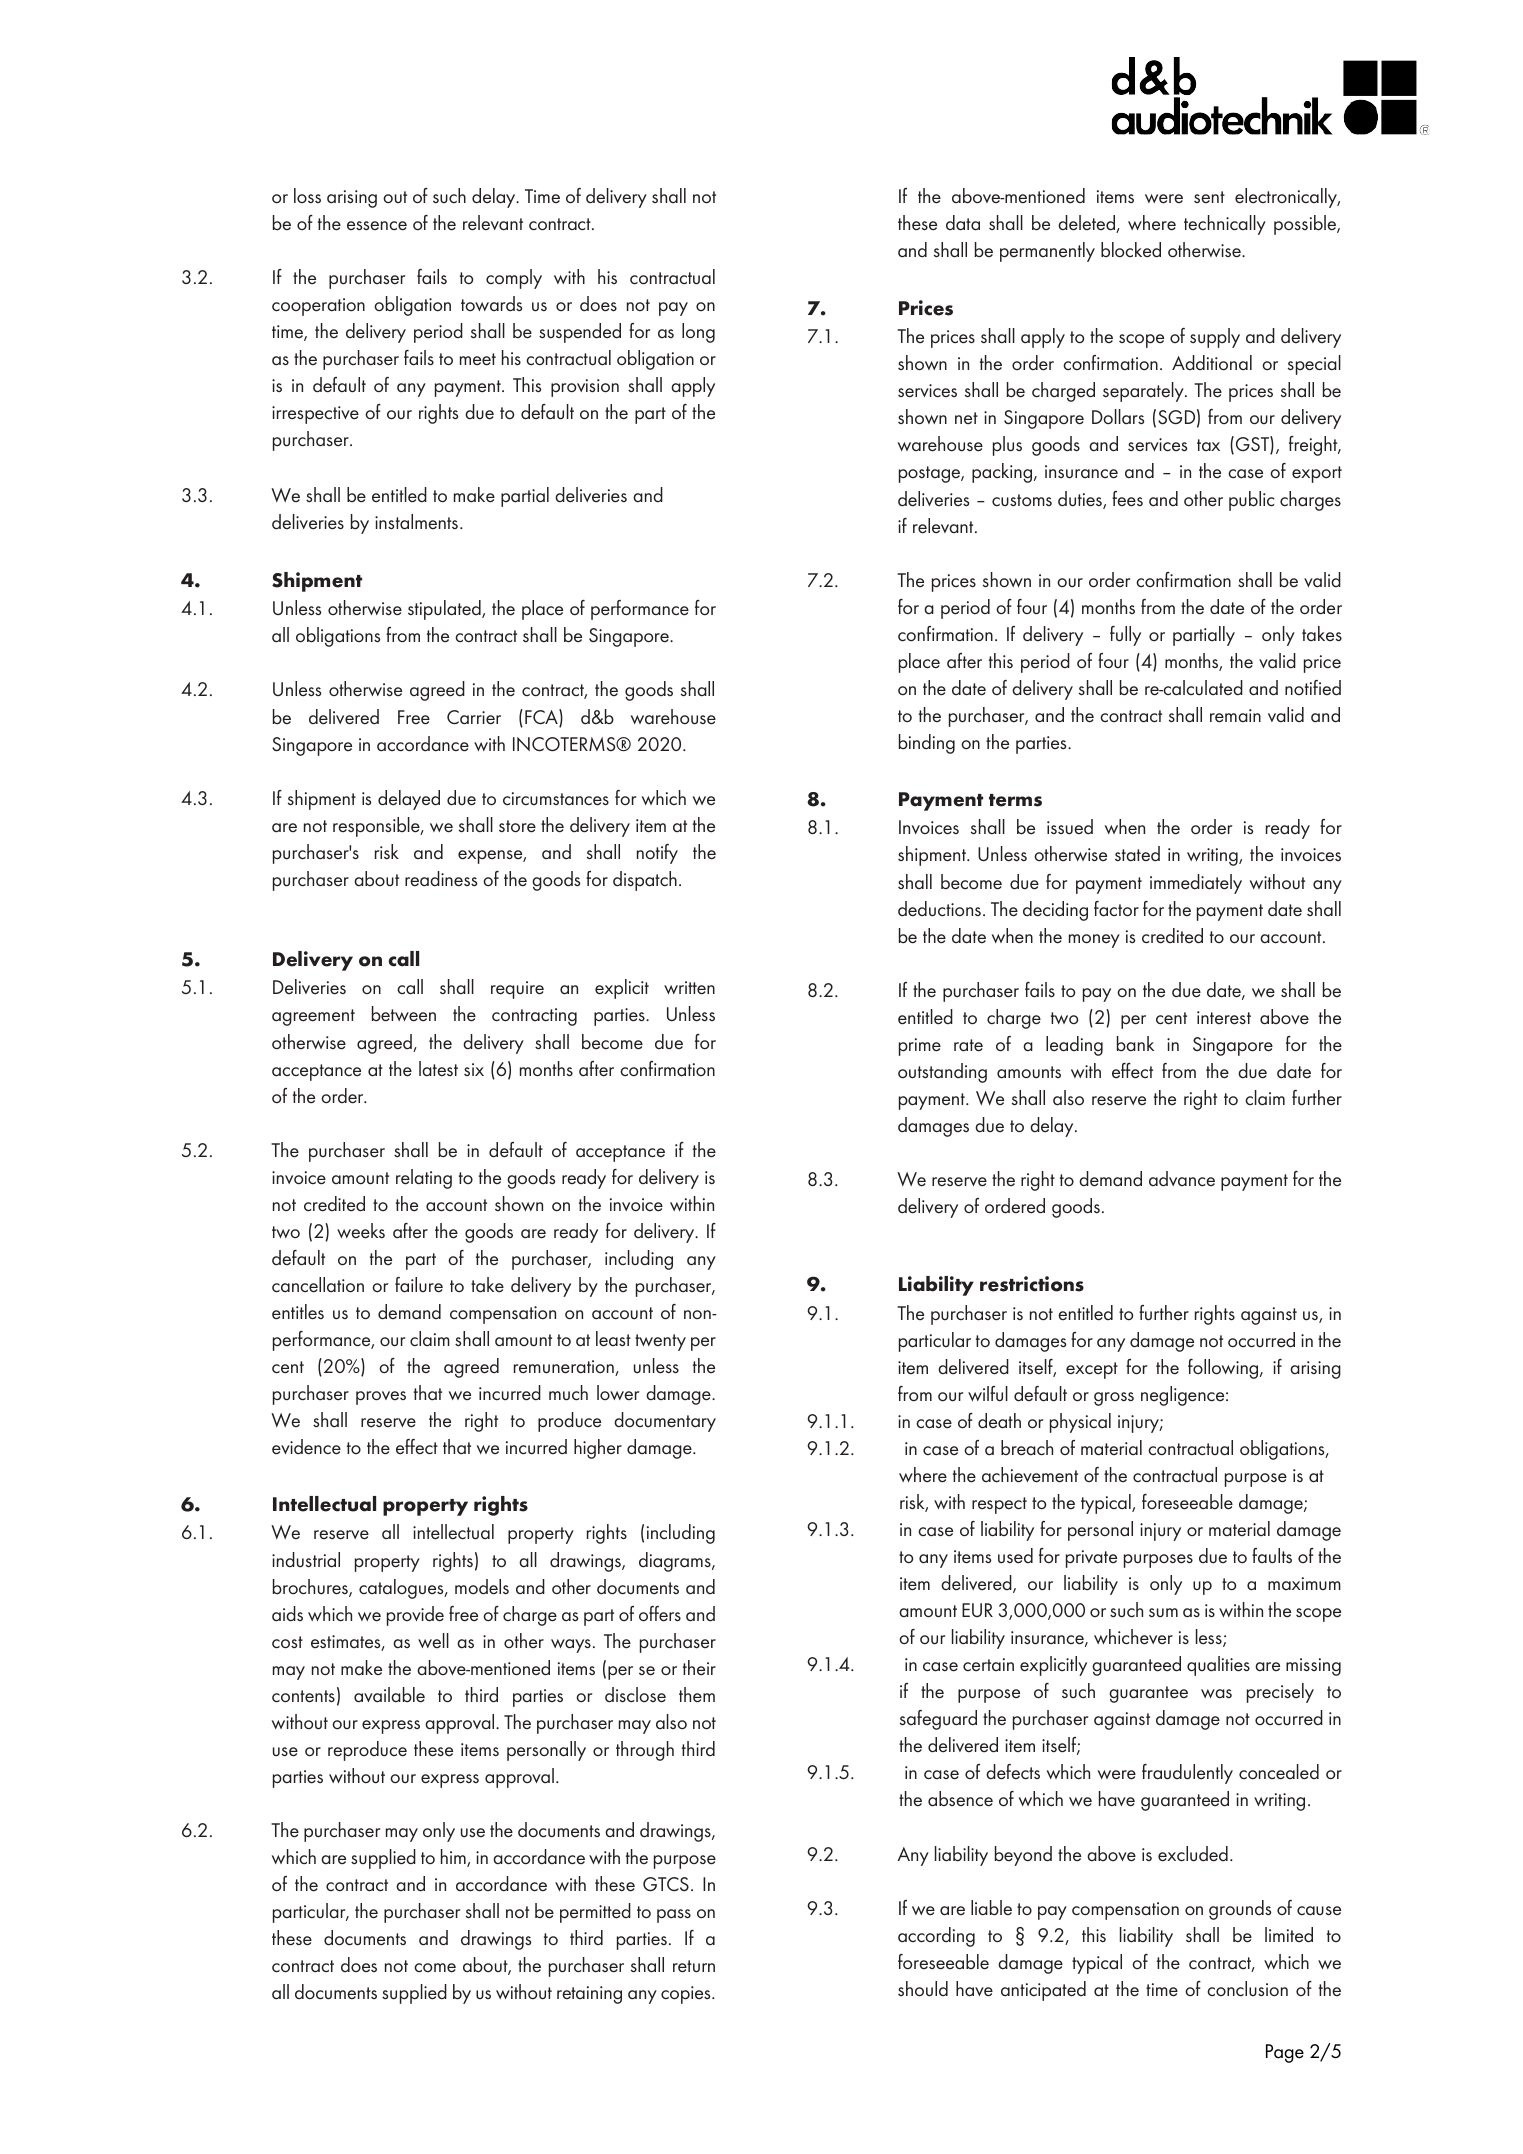  Describe the element at coordinates (694, 1966) in the screenshot. I see `return` at that location.
